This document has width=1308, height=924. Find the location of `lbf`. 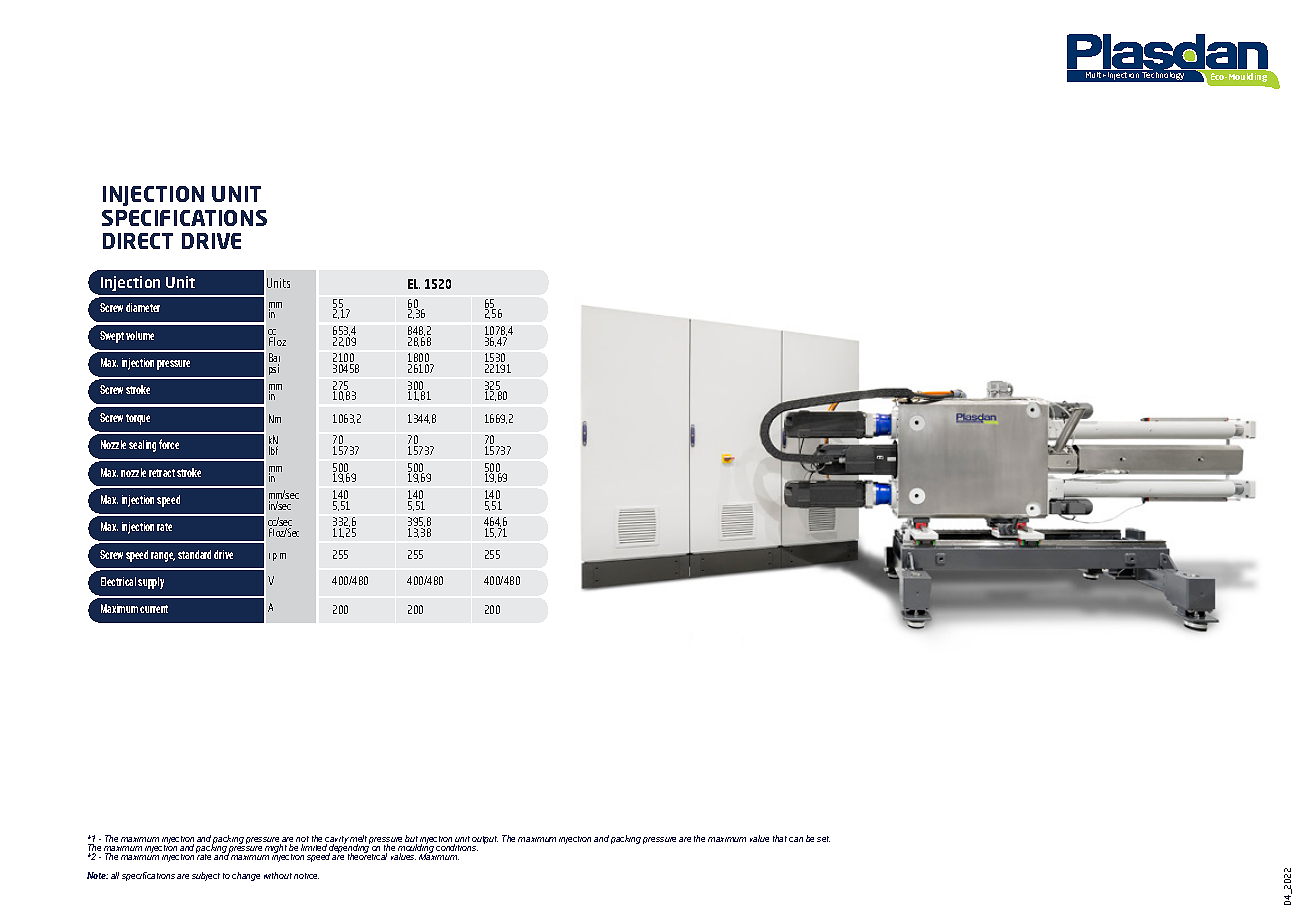

lbf is located at coordinates (273, 450).
